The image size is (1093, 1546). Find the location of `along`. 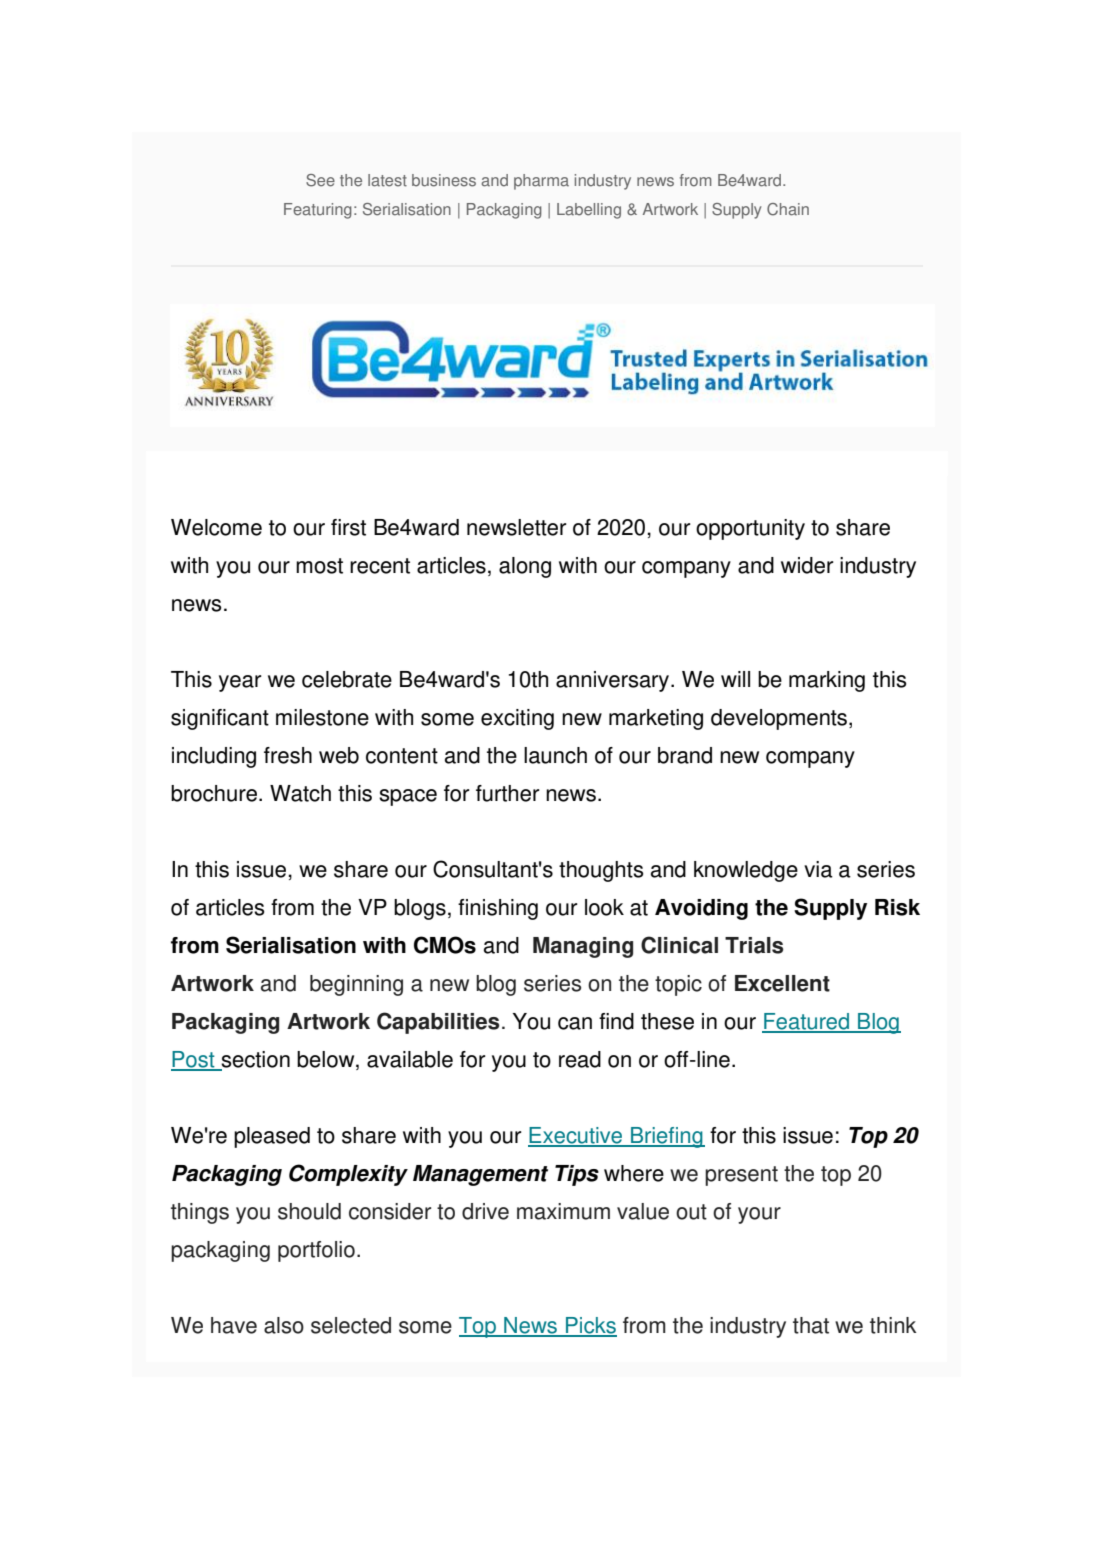

along is located at coordinates (525, 567).
